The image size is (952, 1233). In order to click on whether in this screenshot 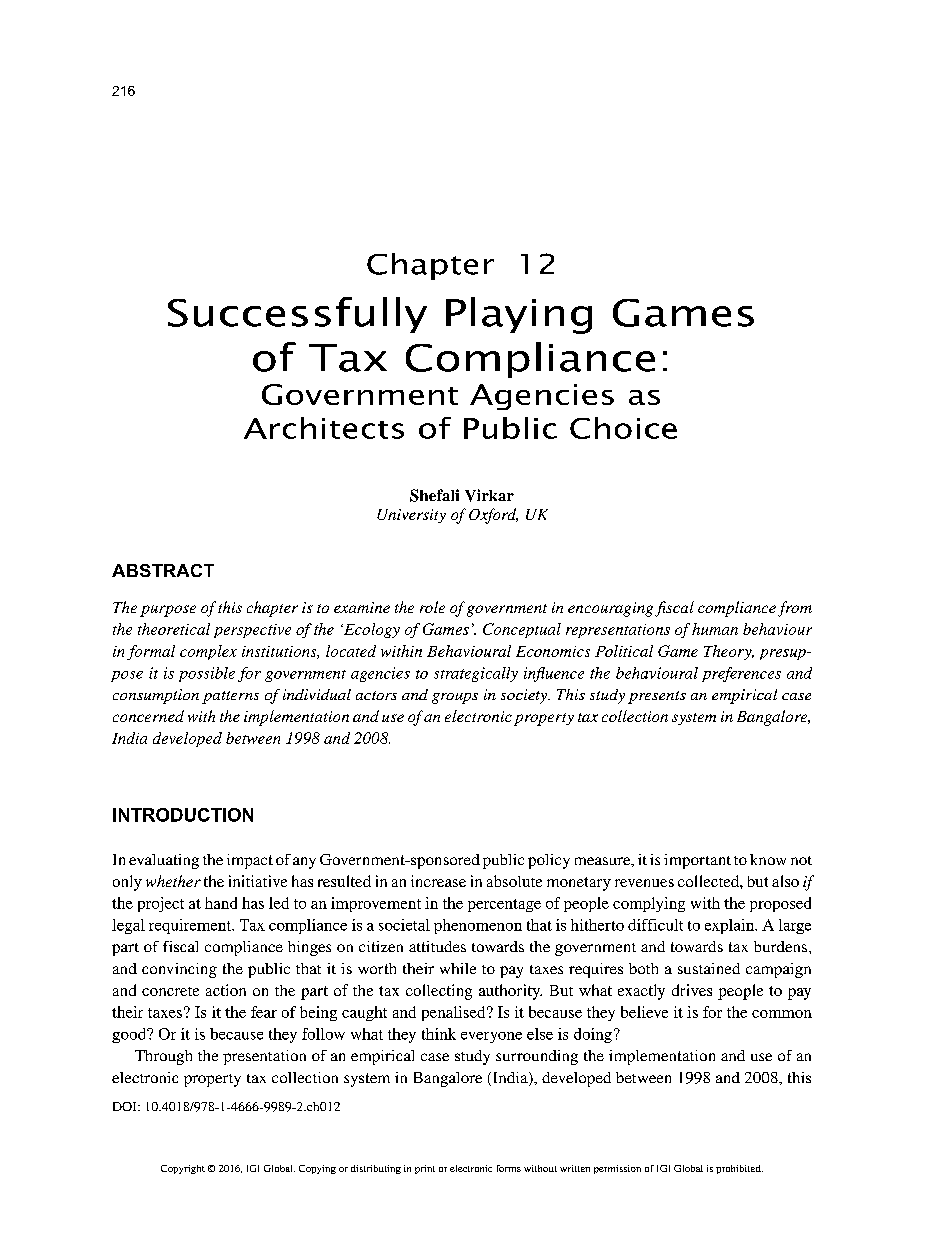, I will do `click(173, 881)`.
